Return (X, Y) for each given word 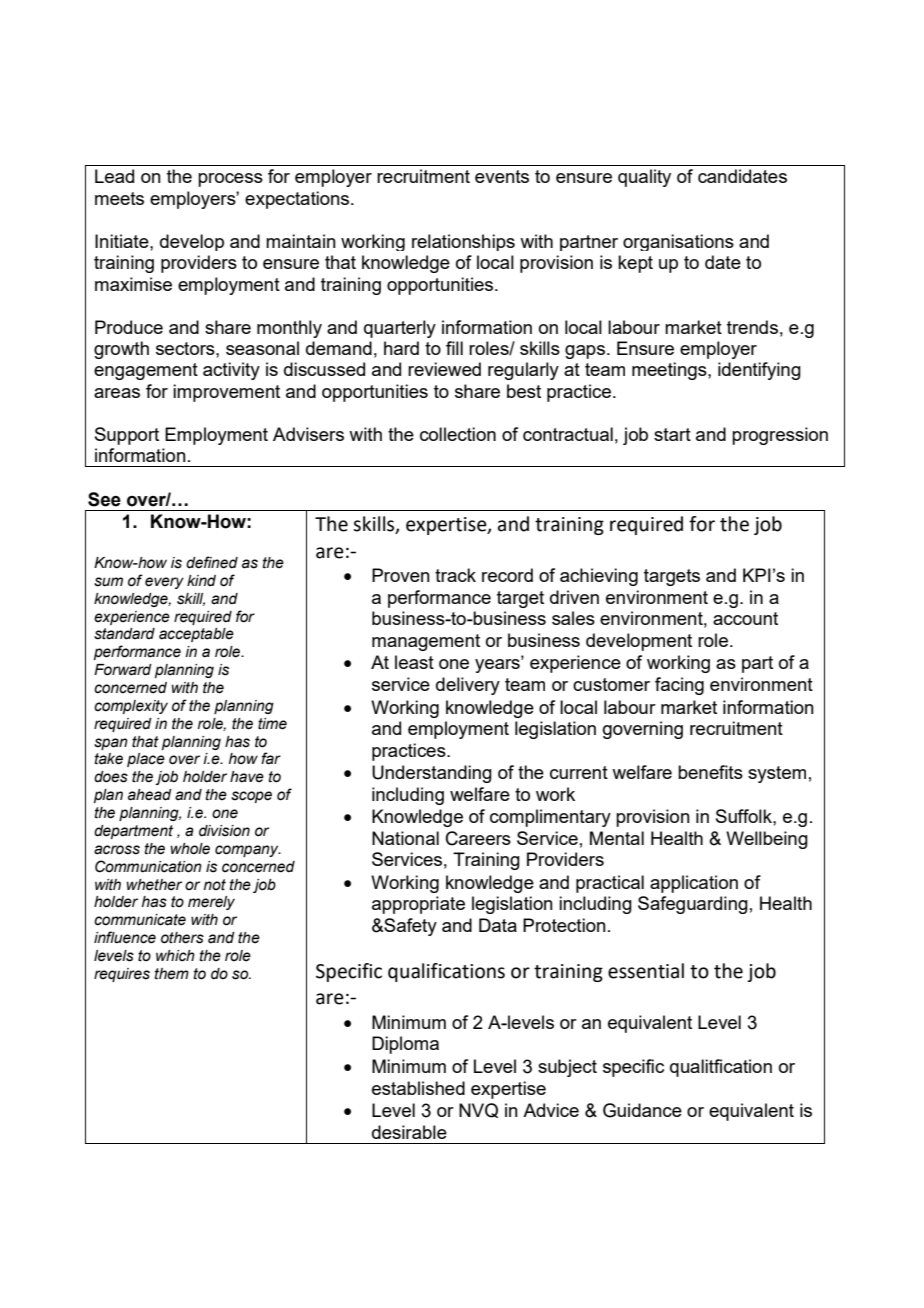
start (672, 434)
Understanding (432, 774)
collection (458, 434)
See (104, 499)
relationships (463, 242)
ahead (150, 795)
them (172, 974)
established (418, 1088)
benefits (710, 772)
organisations (678, 242)
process (230, 180)
